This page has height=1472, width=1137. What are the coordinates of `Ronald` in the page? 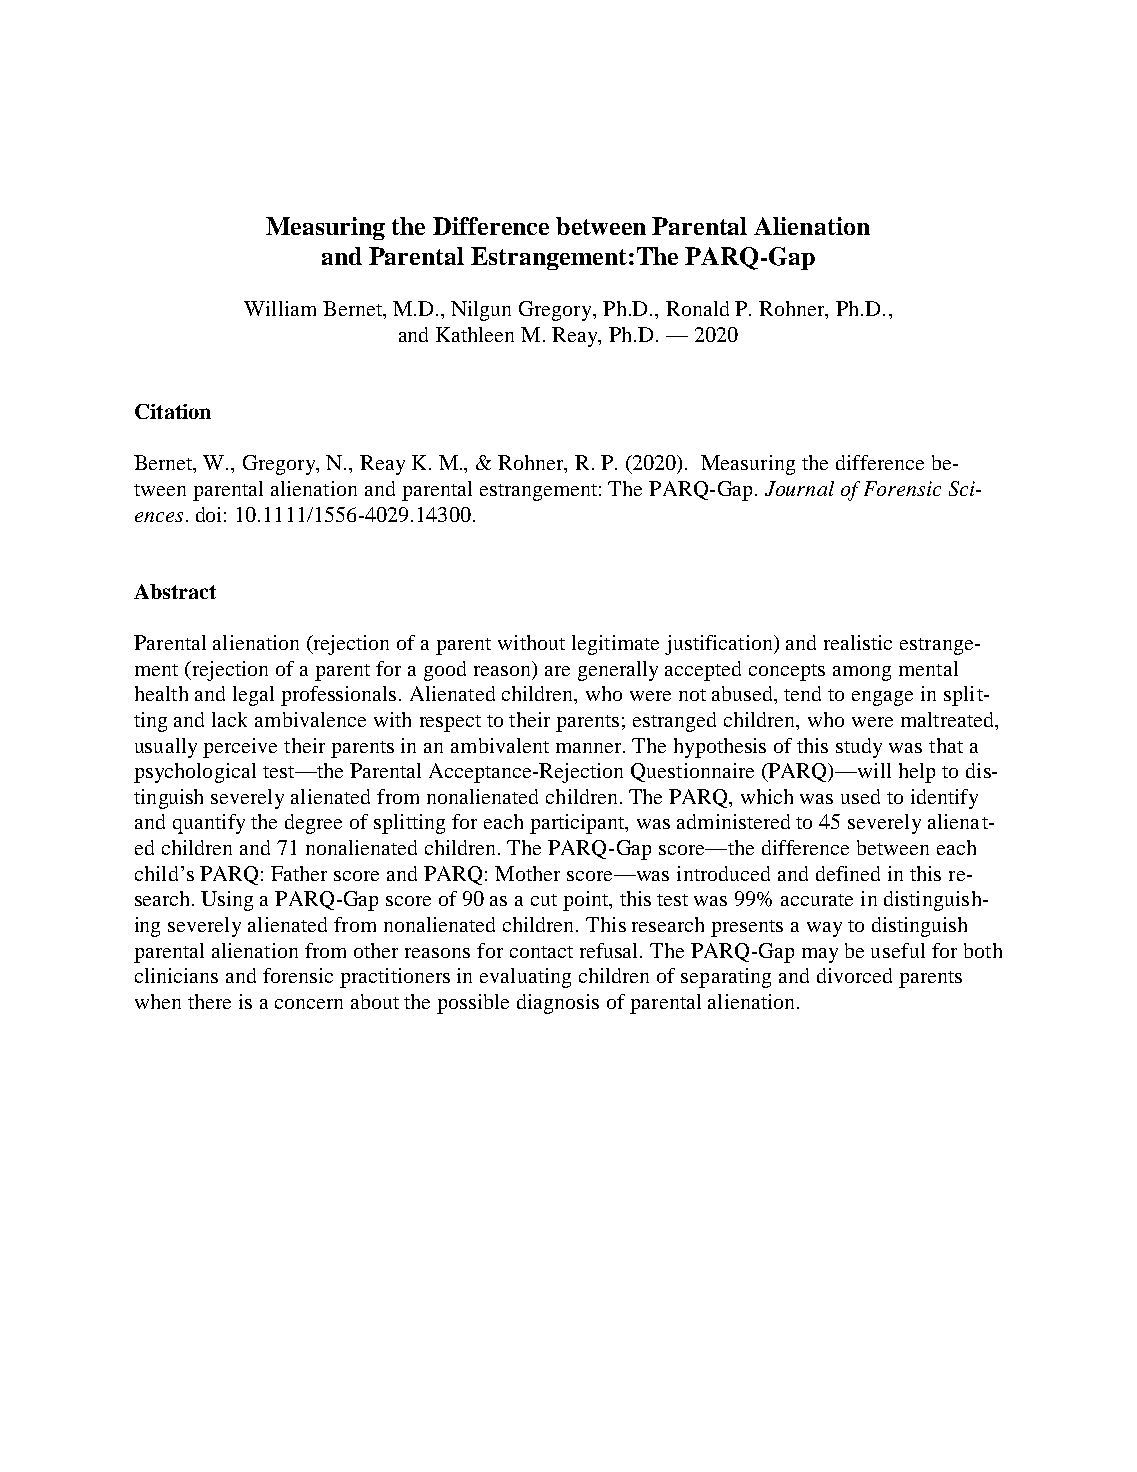 It's located at (697, 308).
